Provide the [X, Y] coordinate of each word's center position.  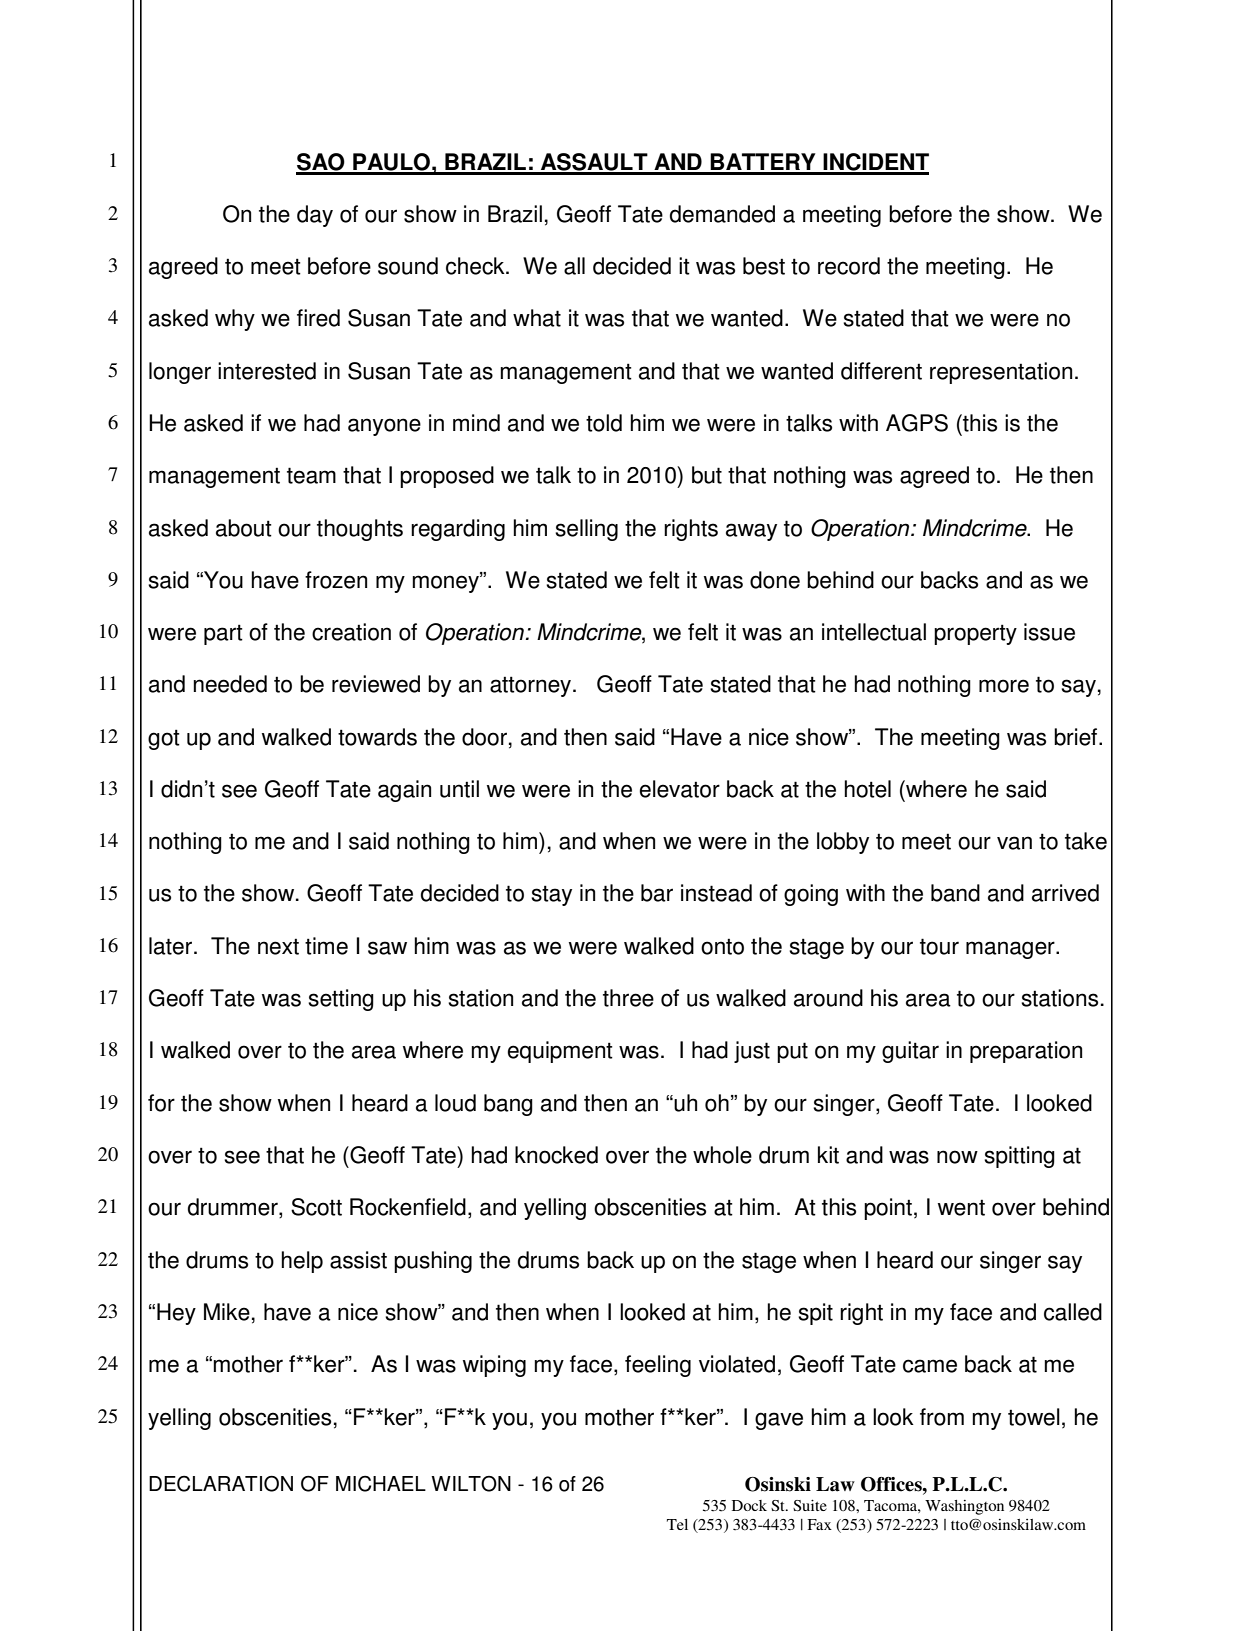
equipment [560, 1052]
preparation [1026, 1052]
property [975, 634]
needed [230, 684]
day [315, 216]
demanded [722, 214]
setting [341, 1000]
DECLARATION [221, 1483]
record [849, 266]
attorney [532, 686]
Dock [749, 1505]
